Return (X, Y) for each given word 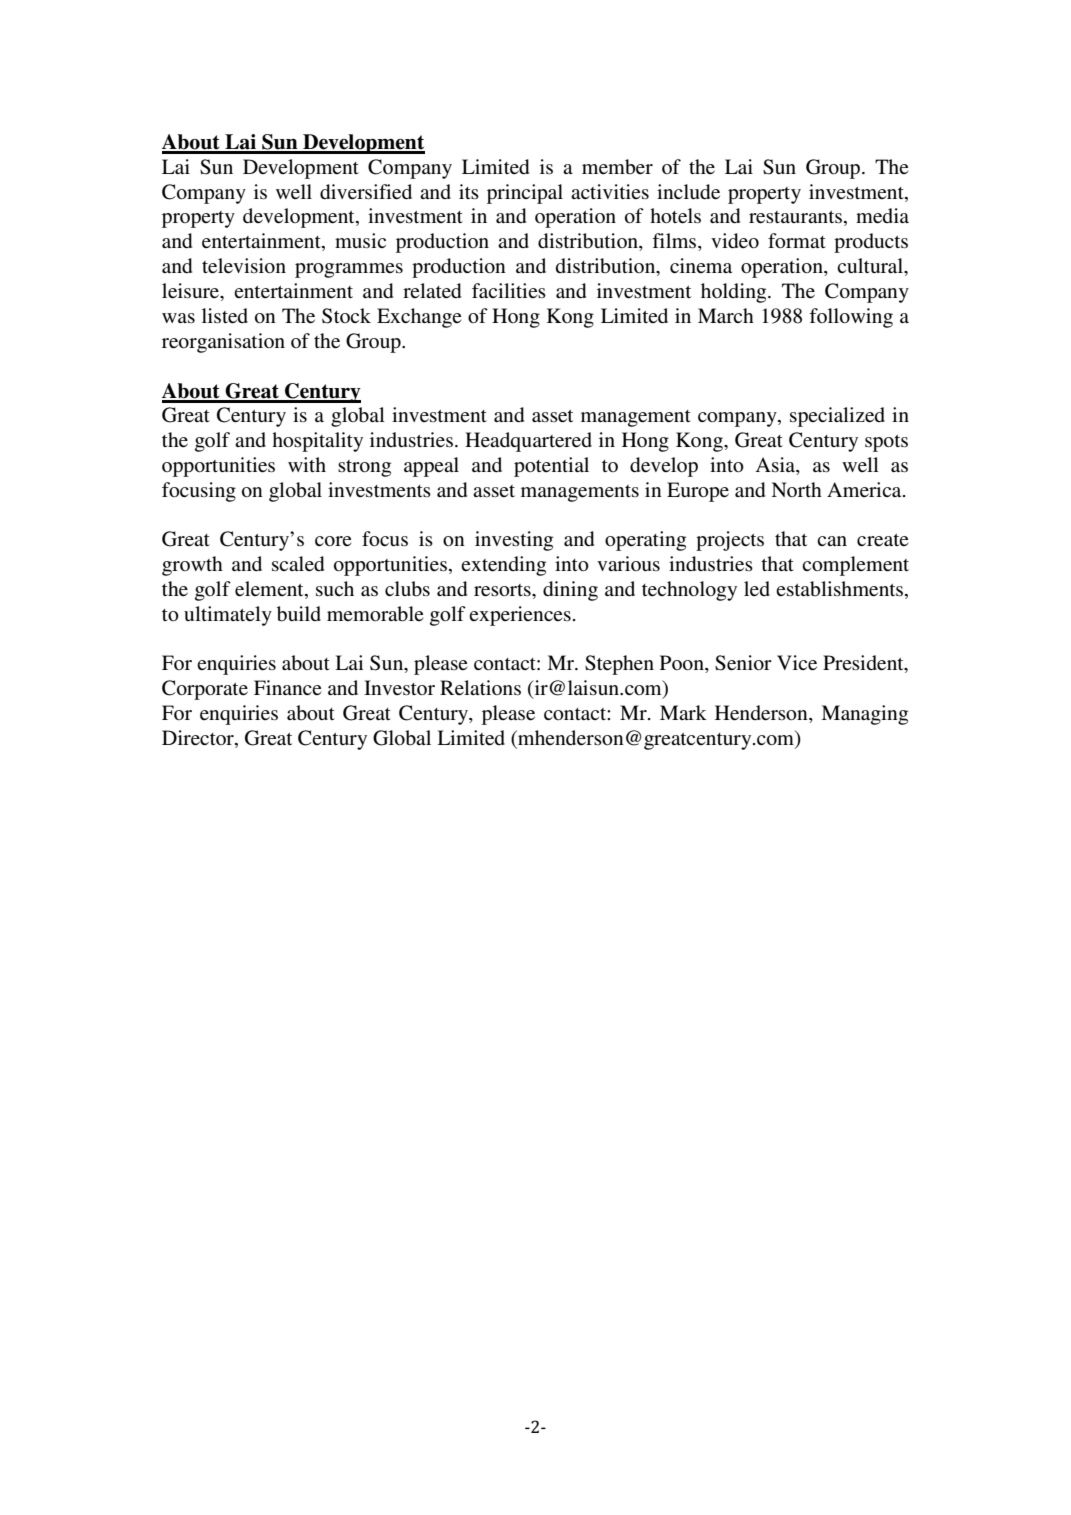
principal (525, 194)
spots (886, 443)
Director (199, 739)
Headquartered (528, 442)
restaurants (795, 217)
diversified (366, 192)
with (307, 464)
